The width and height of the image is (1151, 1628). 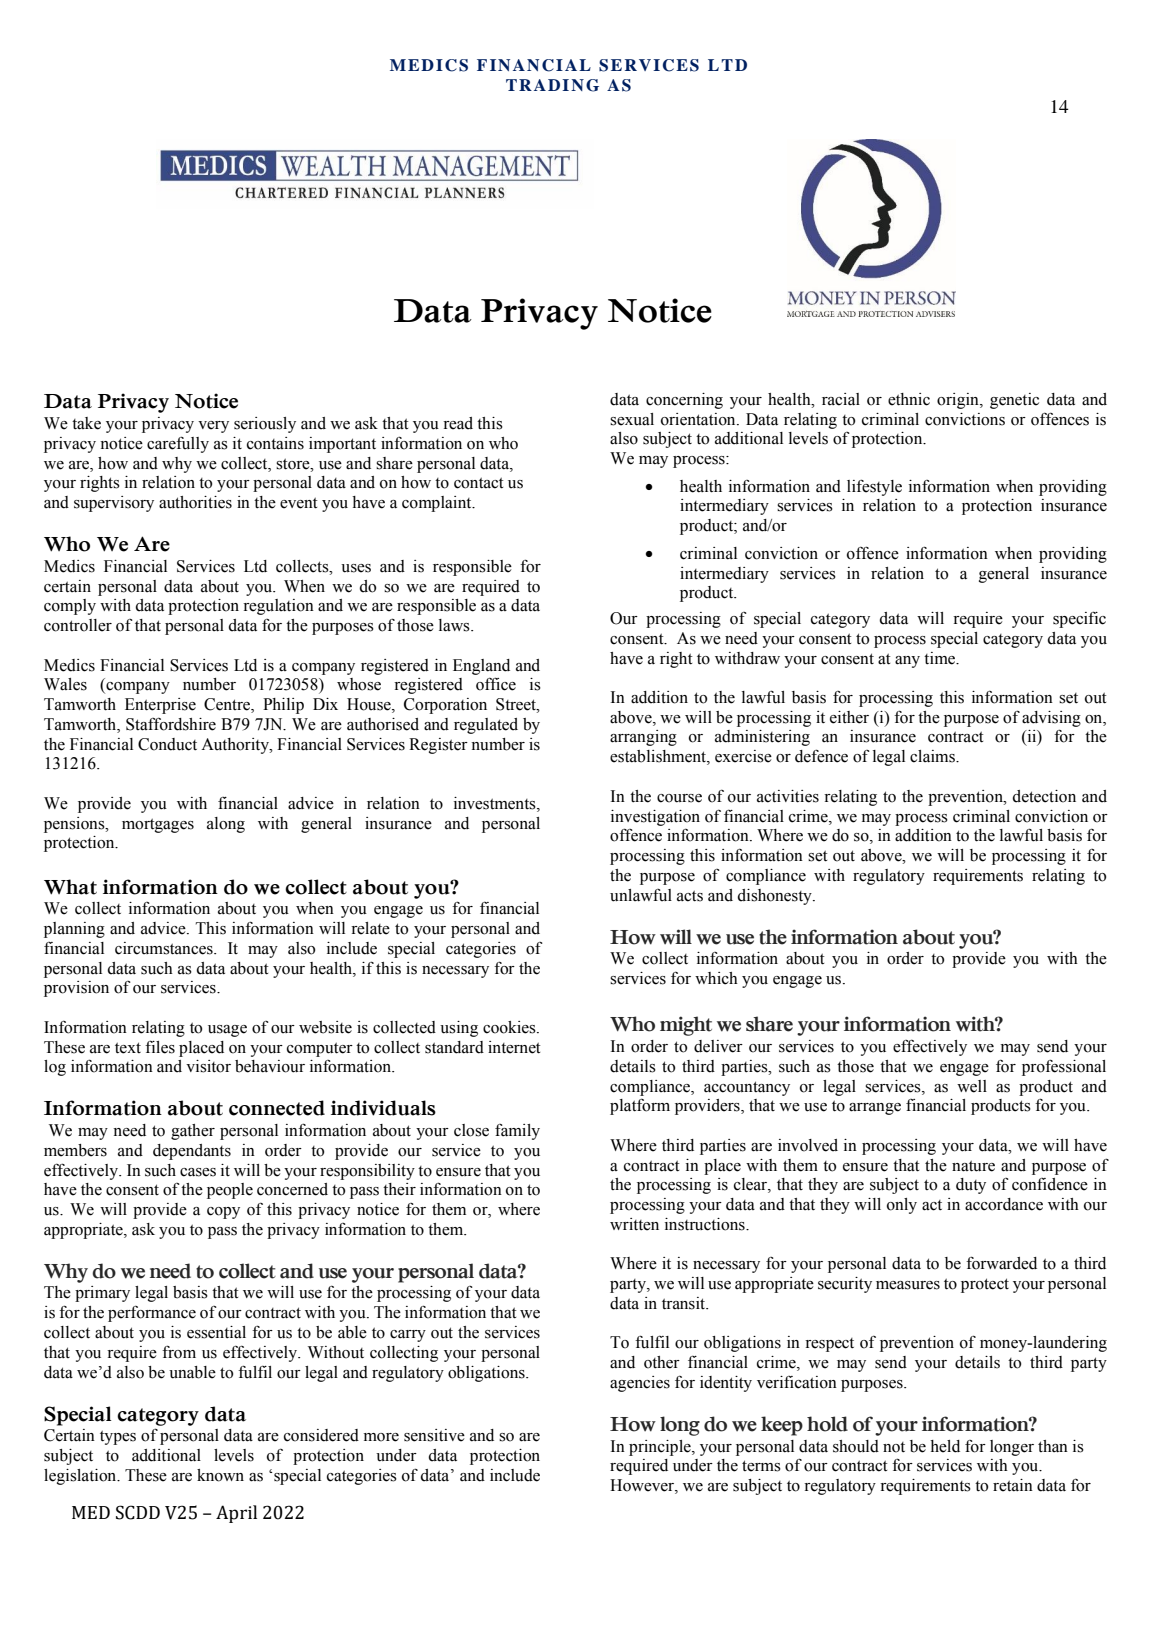 What do you see at coordinates (510, 1027) in the image?
I see `cookies` at bounding box center [510, 1027].
